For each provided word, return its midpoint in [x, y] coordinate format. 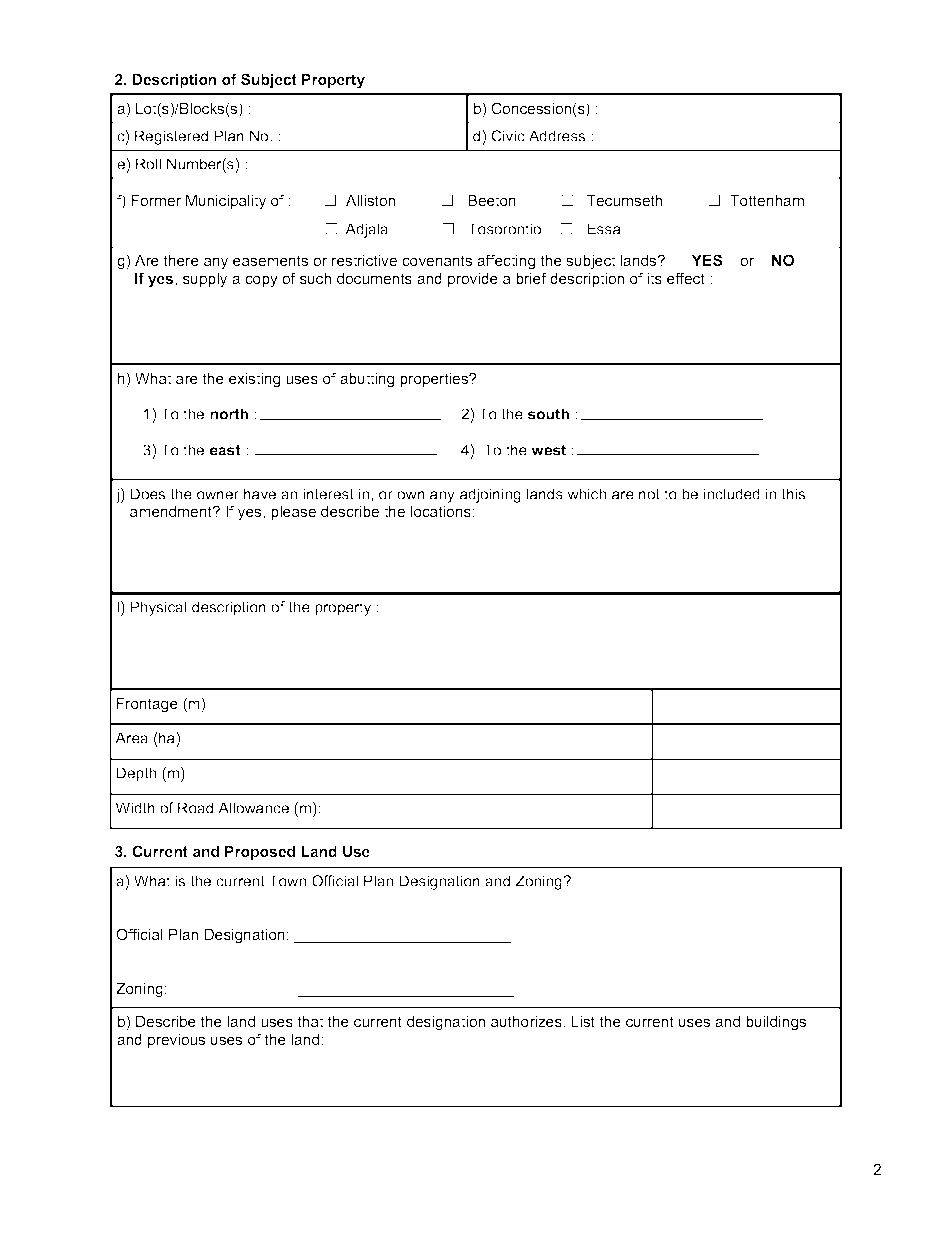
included [732, 494]
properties [435, 380]
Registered [171, 137]
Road [195, 808]
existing [254, 380]
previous [176, 1041]
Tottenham [767, 200]
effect [686, 278]
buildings [776, 1023]
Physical [158, 608]
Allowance [253, 808]
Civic [508, 136]
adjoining [490, 495]
